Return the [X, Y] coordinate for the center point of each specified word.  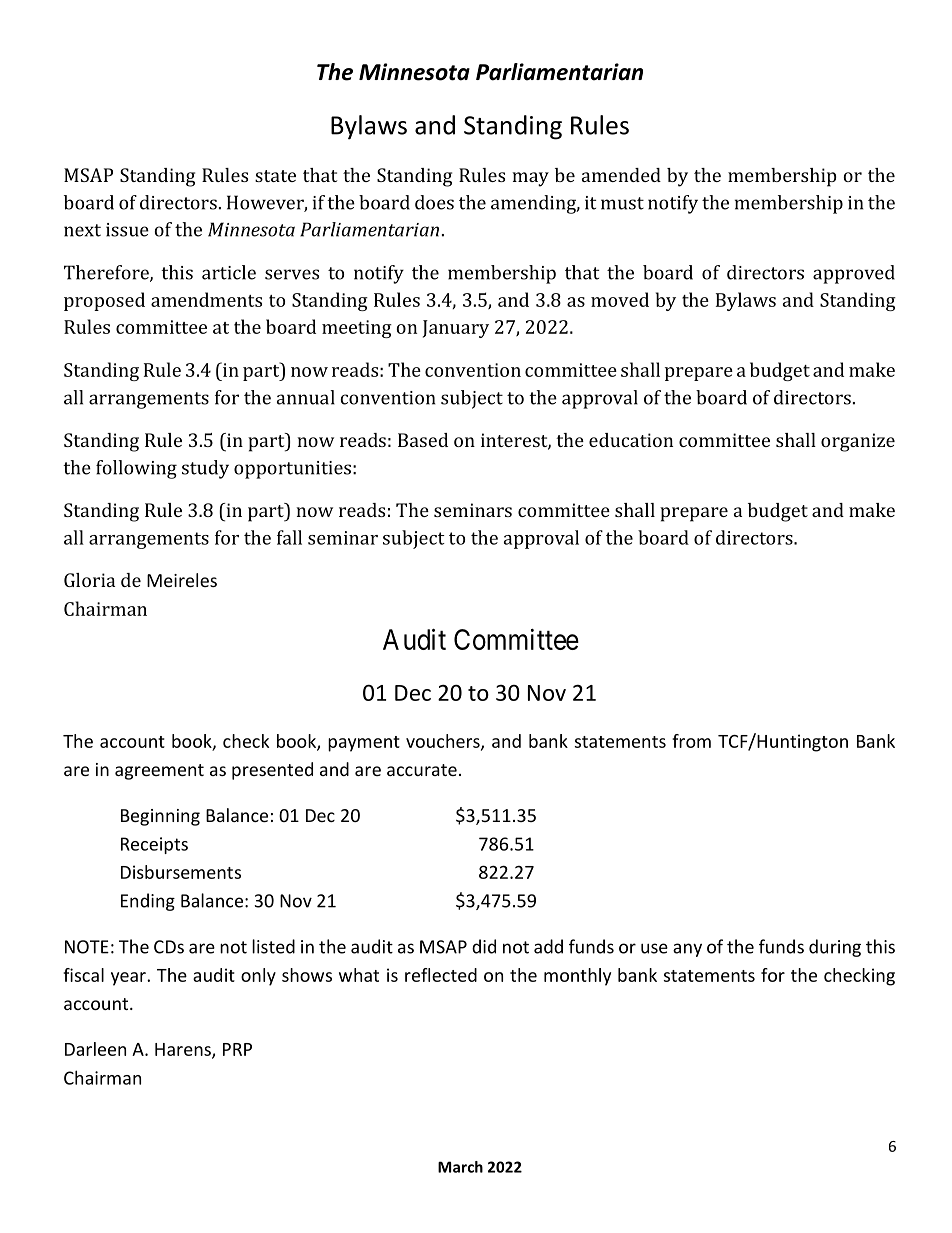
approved [854, 274]
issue [127, 230]
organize [858, 442]
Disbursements [181, 872]
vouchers [444, 742]
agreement [159, 772]
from [691, 741]
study [205, 469]
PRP [237, 1049]
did [484, 946]
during [835, 948]
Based [423, 440]
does [434, 202]
